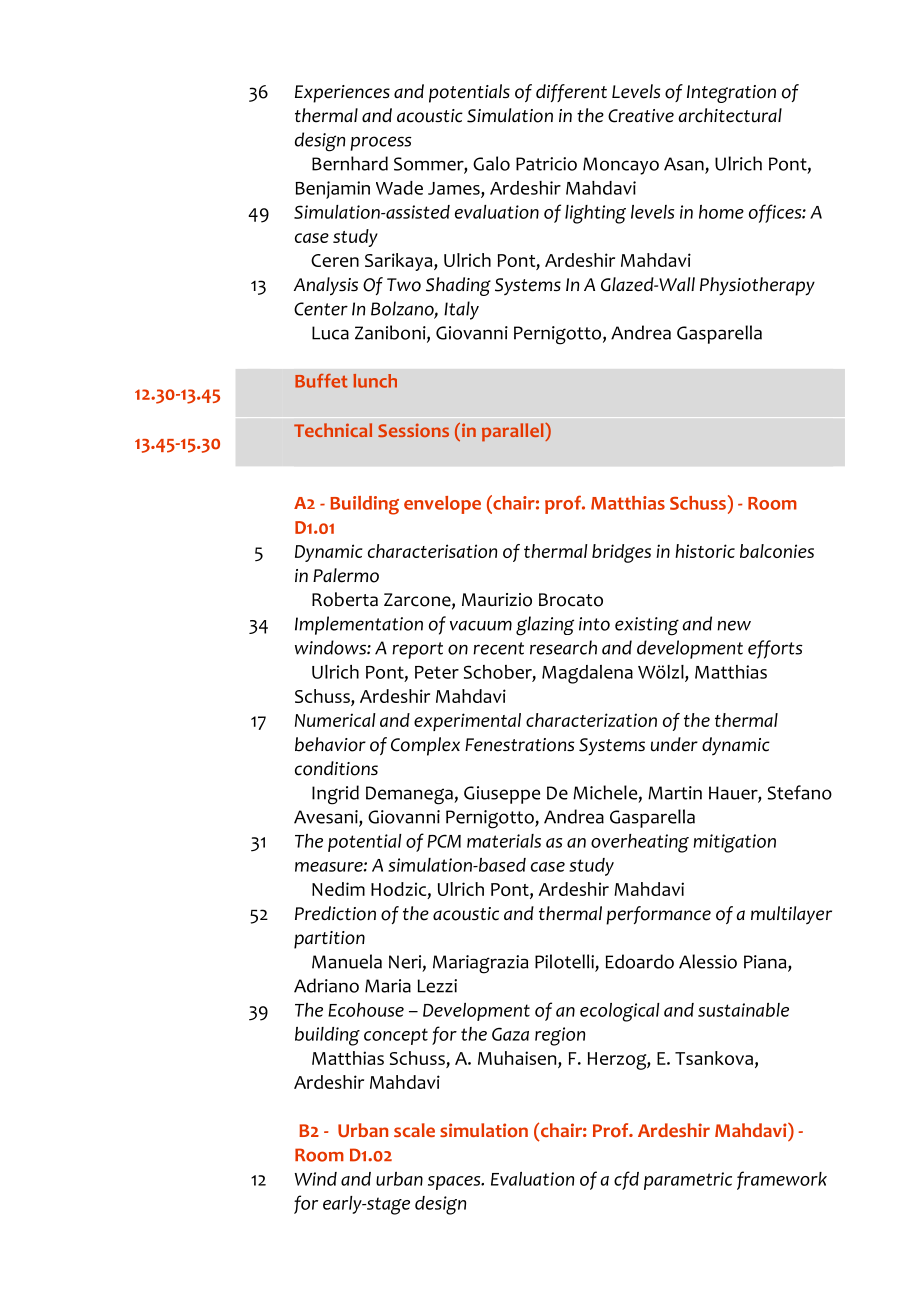 Image resolution: width=924 pixels, height=1308 pixels. Describe the element at coordinates (626, 1180) in the image. I see `cfd` at that location.
